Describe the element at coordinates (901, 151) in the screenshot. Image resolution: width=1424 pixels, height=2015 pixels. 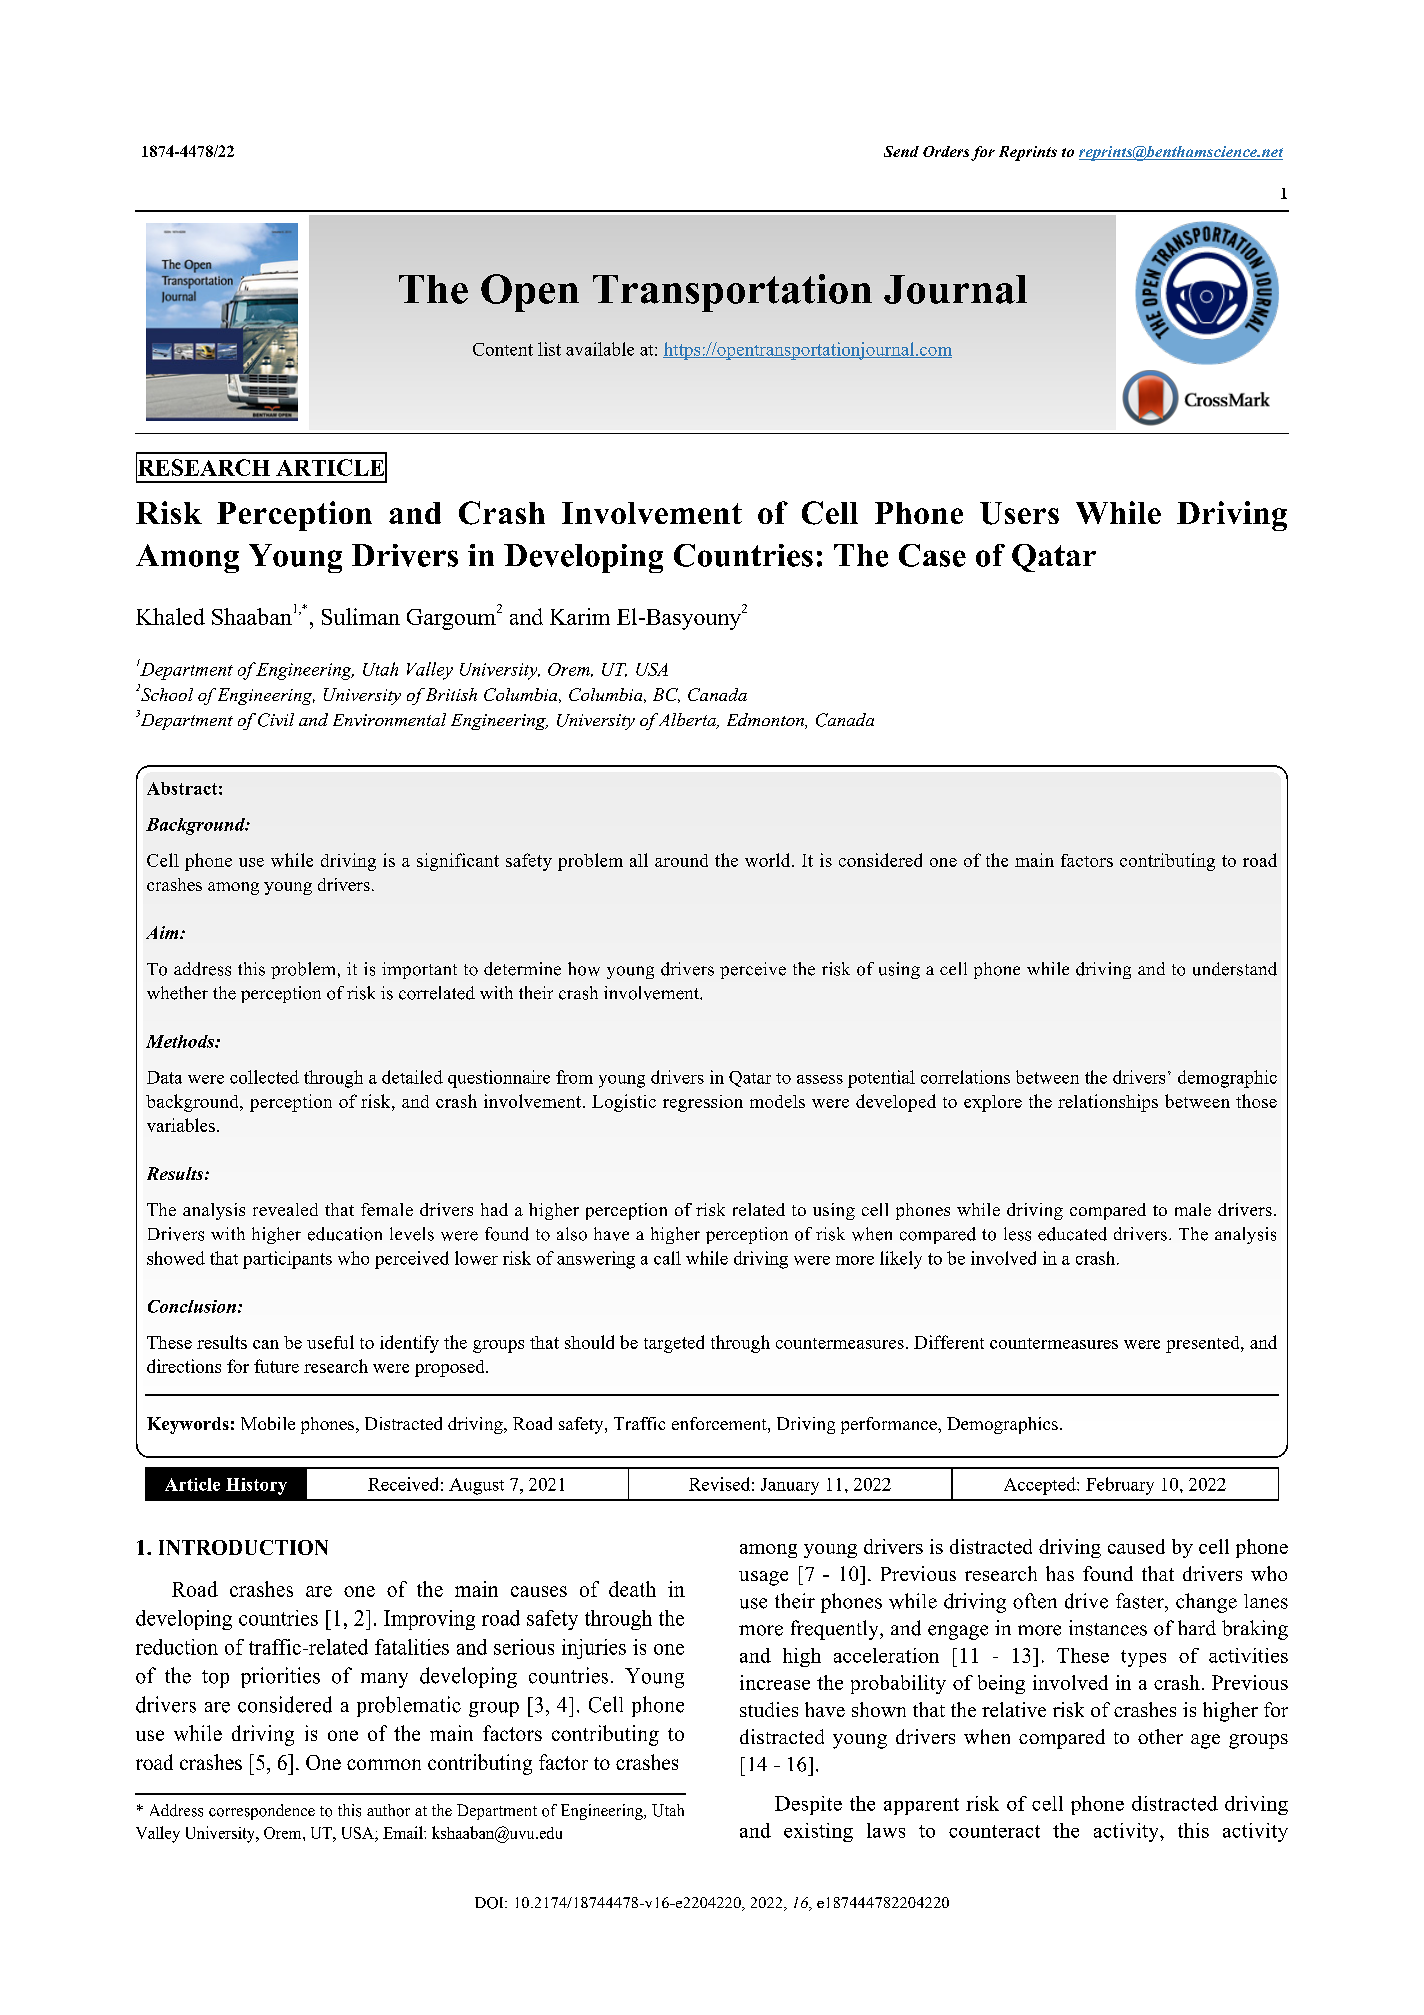
I see `Send` at that location.
